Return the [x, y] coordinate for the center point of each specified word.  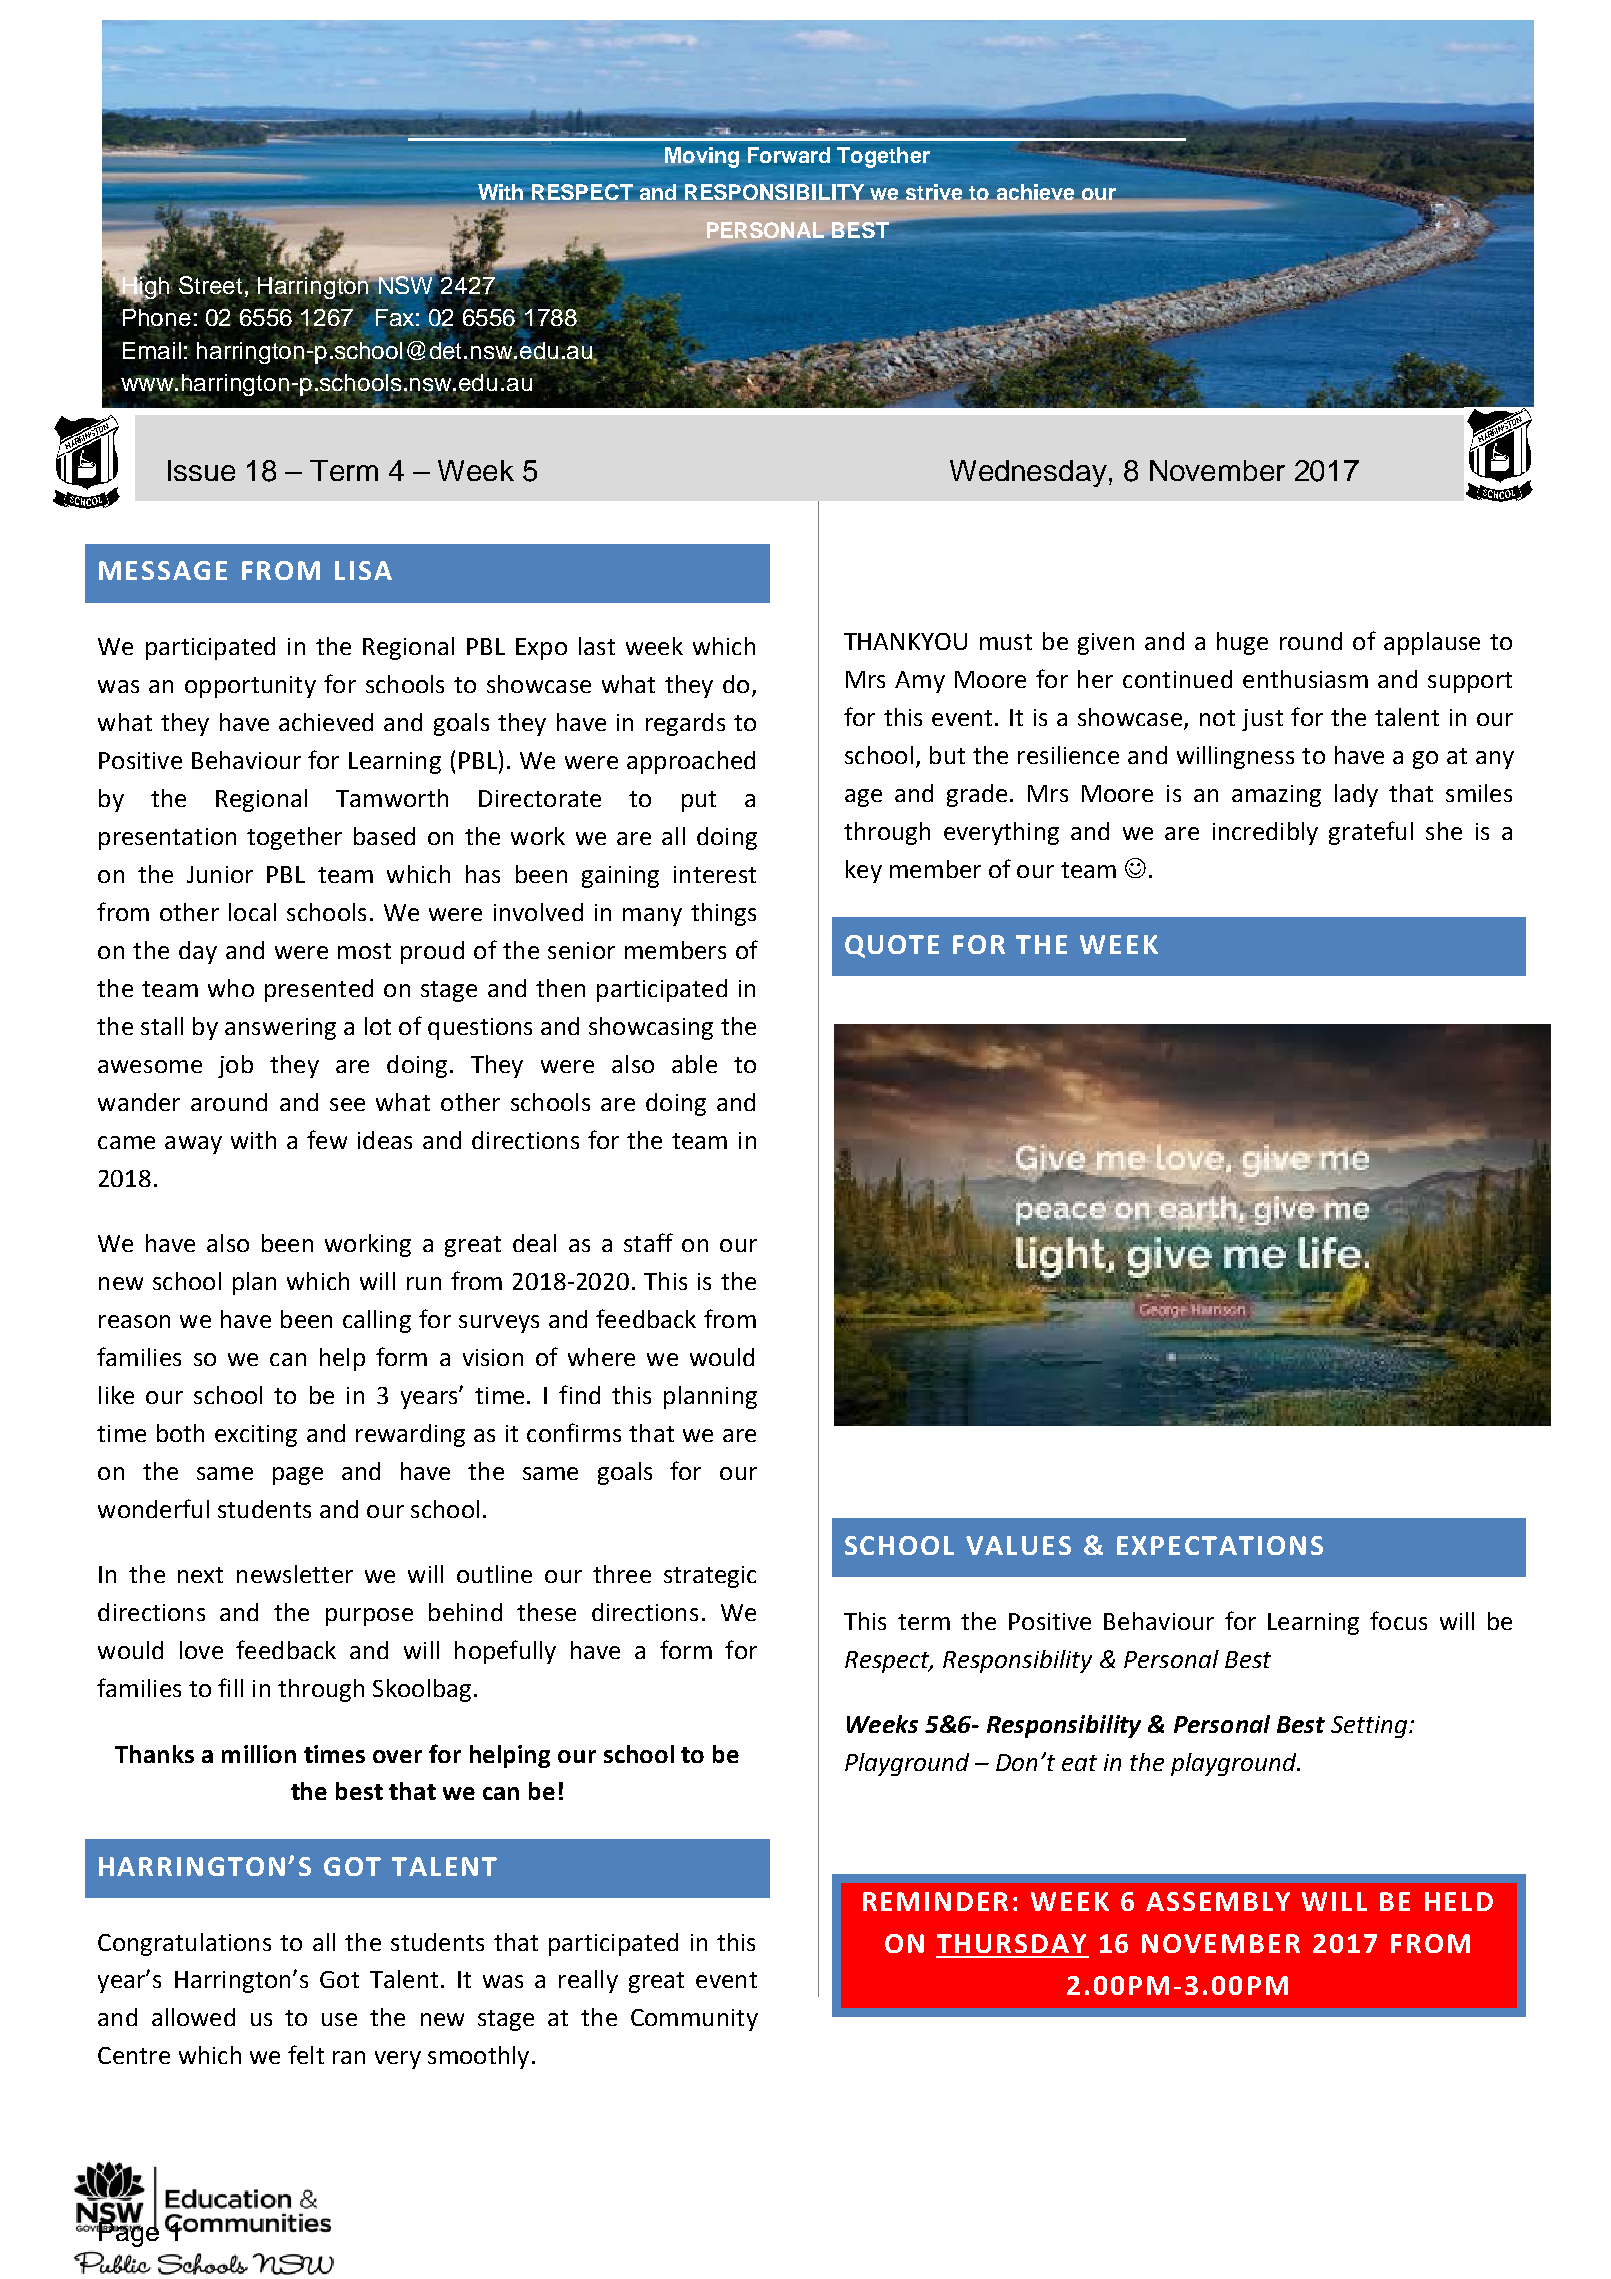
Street [210, 284]
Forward [789, 155]
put [699, 801]
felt [306, 2054]
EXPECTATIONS [1220, 1545]
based [384, 836]
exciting [256, 1436]
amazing [1276, 796]
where [601, 1357]
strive [933, 192]
